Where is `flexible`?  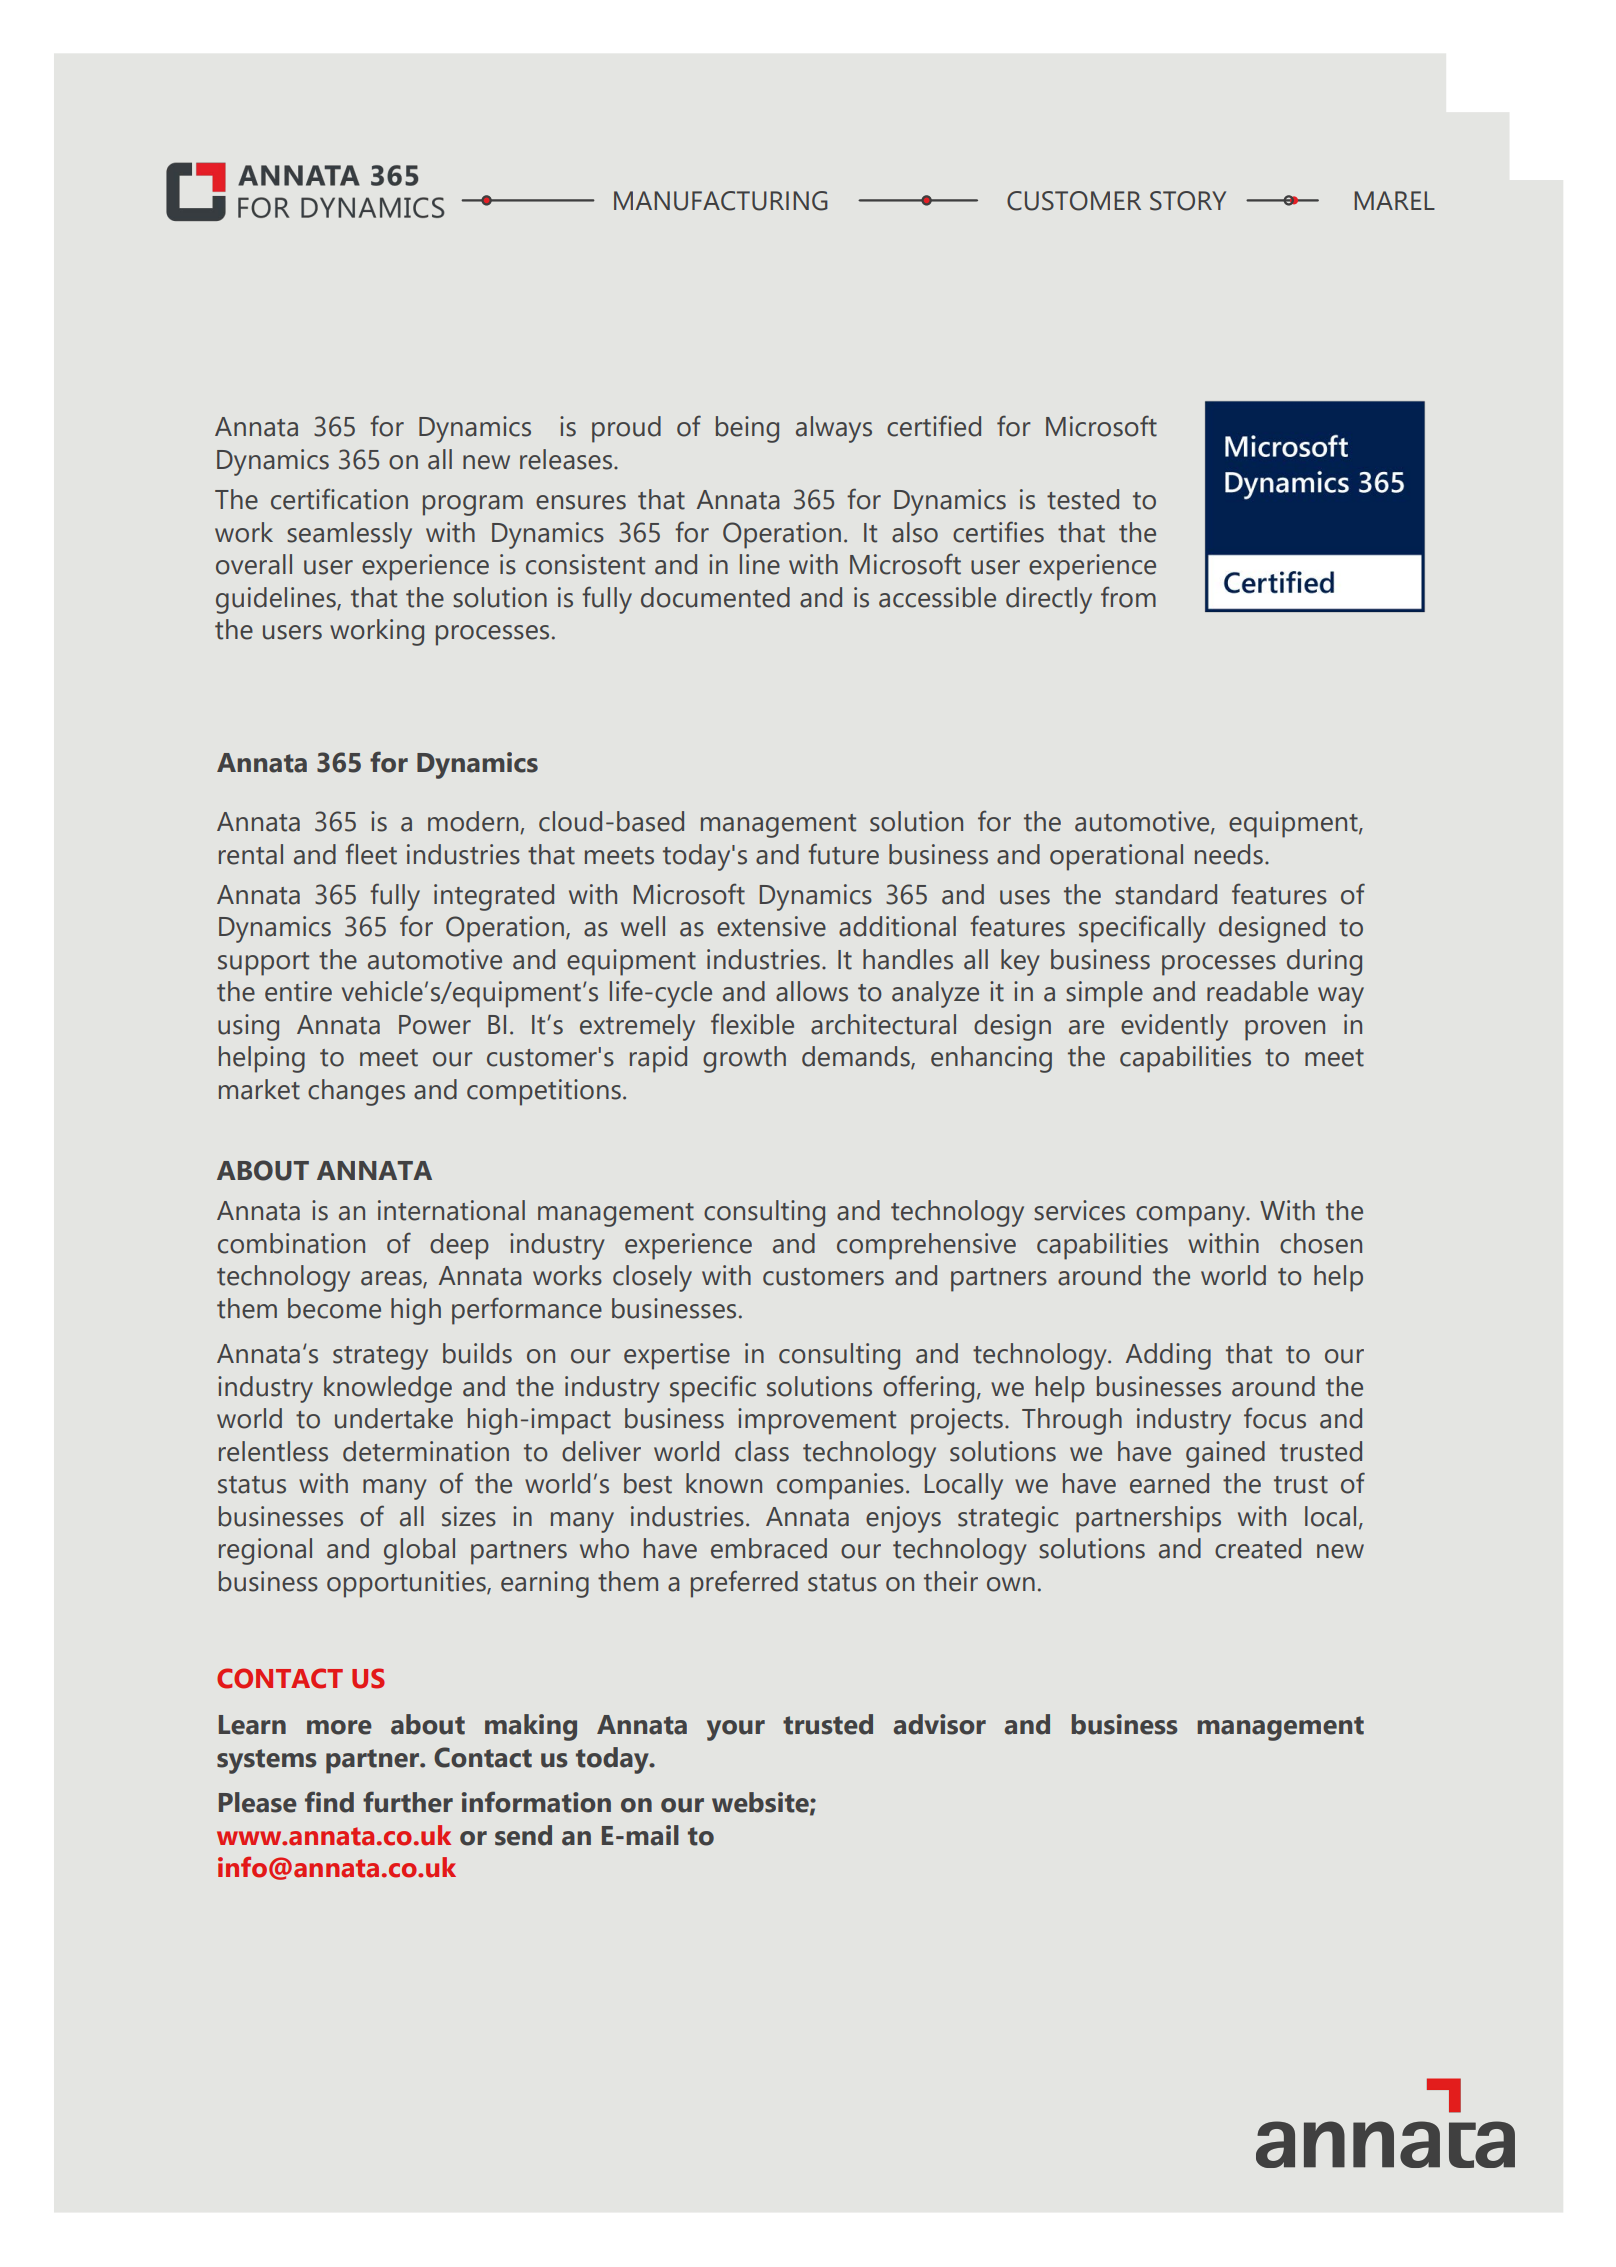 flexible is located at coordinates (752, 1024).
